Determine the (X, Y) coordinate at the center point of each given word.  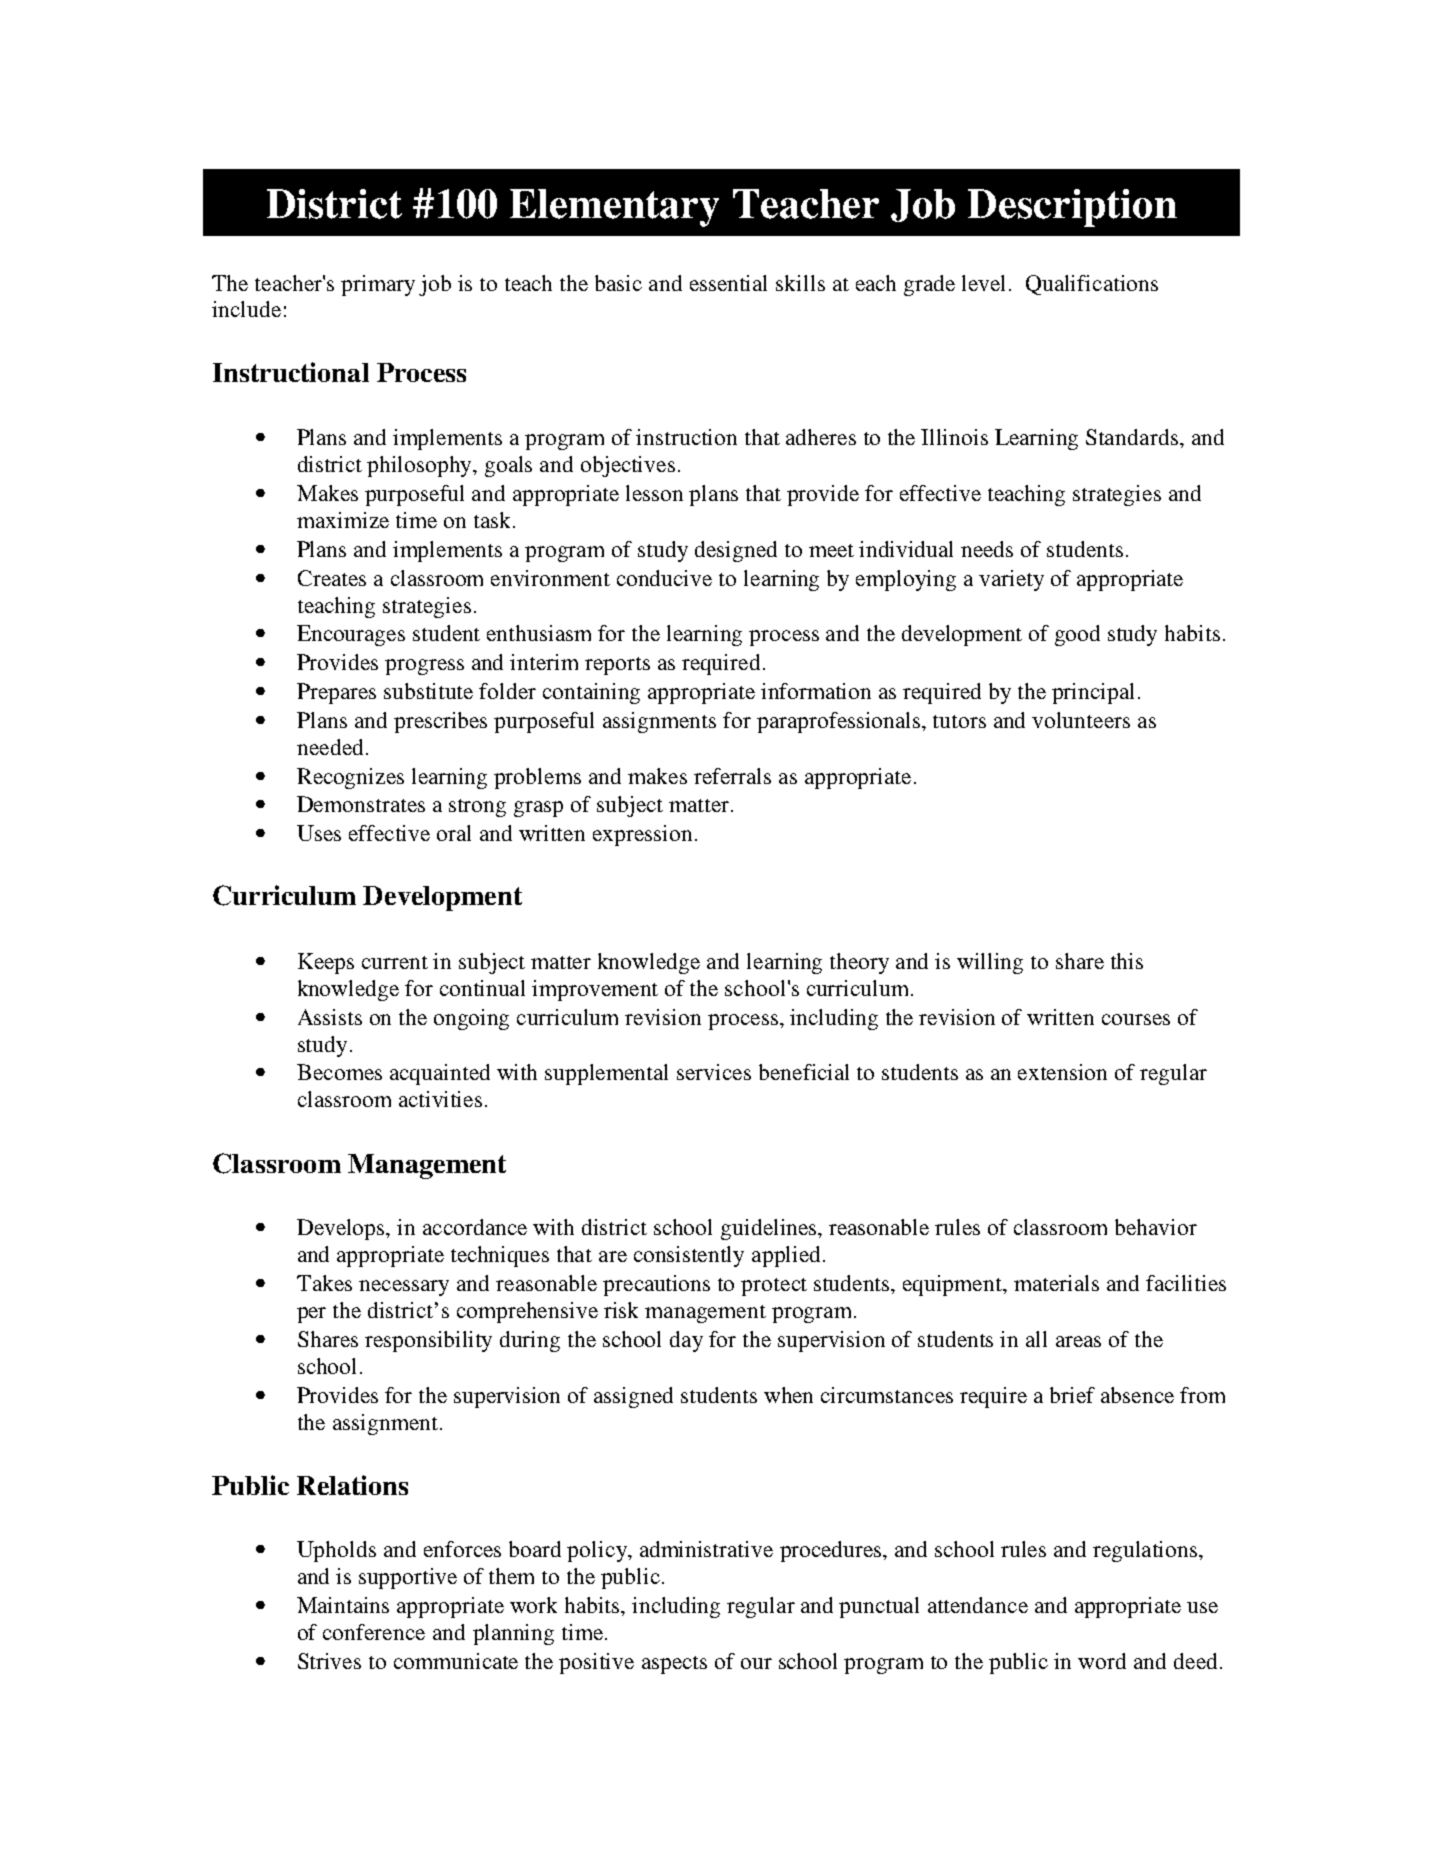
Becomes (339, 1072)
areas (1078, 1341)
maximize (343, 520)
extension (1062, 1072)
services (714, 1072)
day (686, 1341)
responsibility (428, 1341)
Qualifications (1092, 285)
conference (374, 1632)
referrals (732, 776)
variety (1011, 580)
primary (378, 285)
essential (728, 283)
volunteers (1081, 720)
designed (736, 551)
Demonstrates (361, 804)
